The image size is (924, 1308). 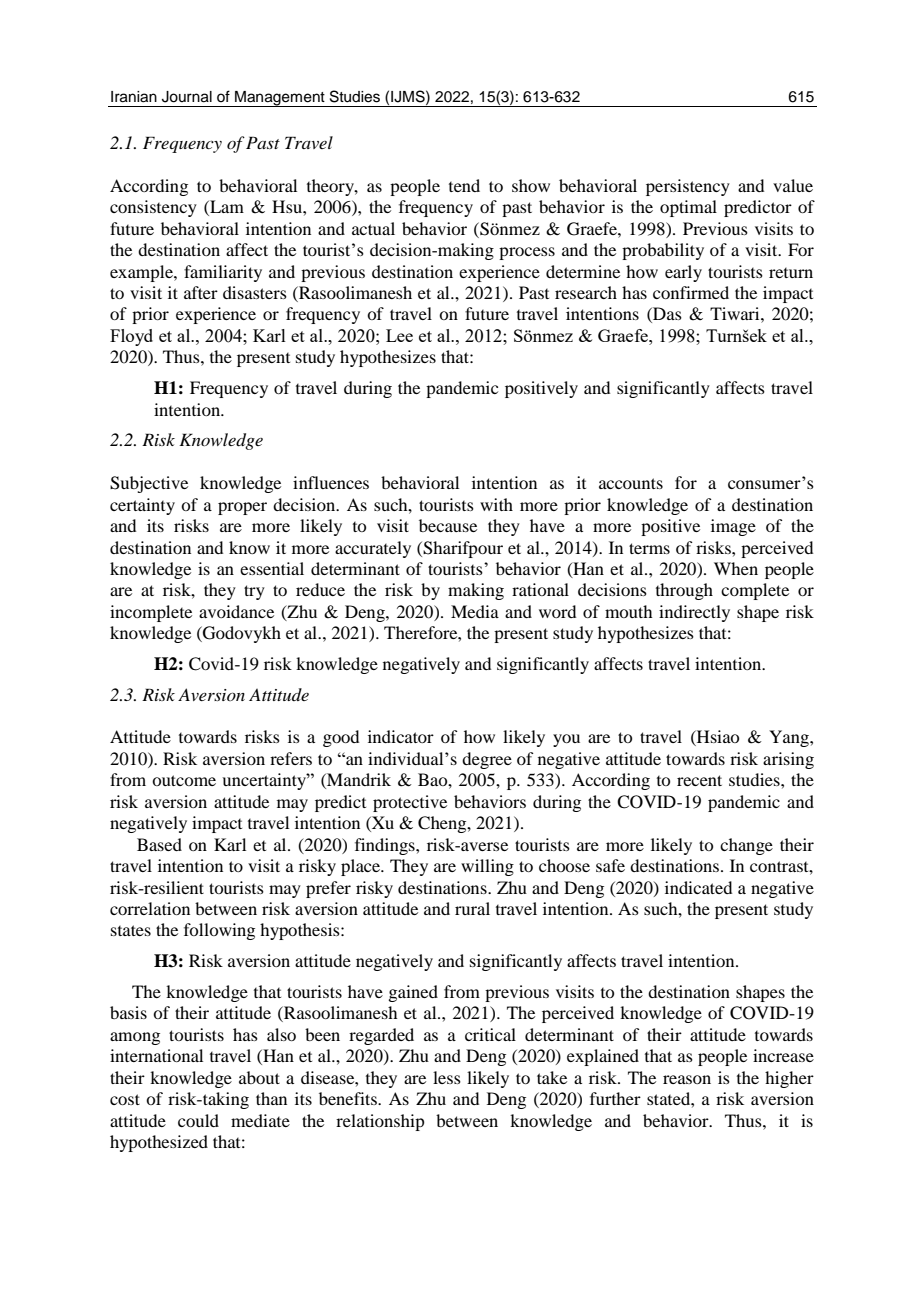 What do you see at coordinates (198, 1120) in the screenshot?
I see `could` at bounding box center [198, 1120].
